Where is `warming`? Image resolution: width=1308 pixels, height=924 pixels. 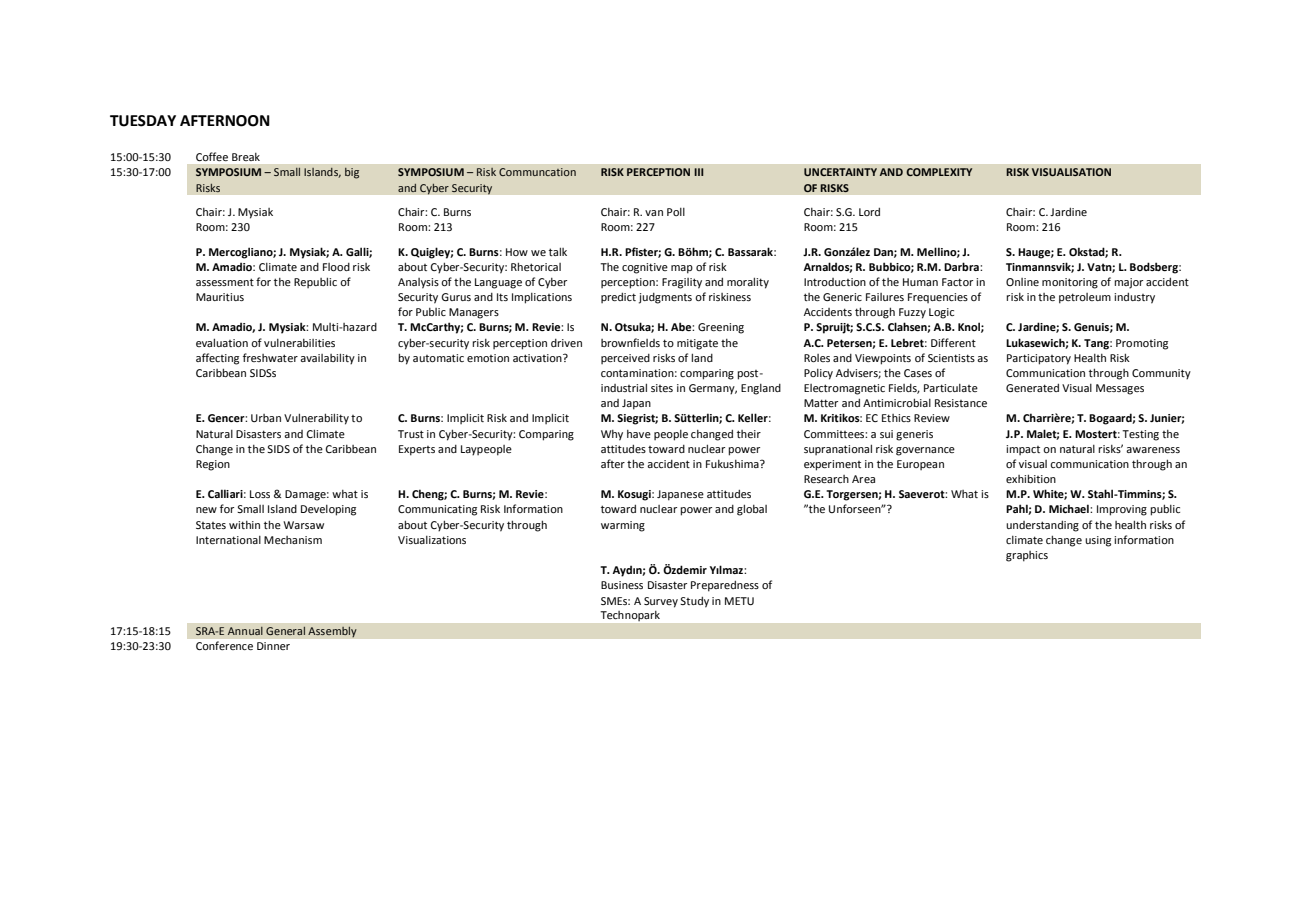 warming is located at coordinates (623, 526).
